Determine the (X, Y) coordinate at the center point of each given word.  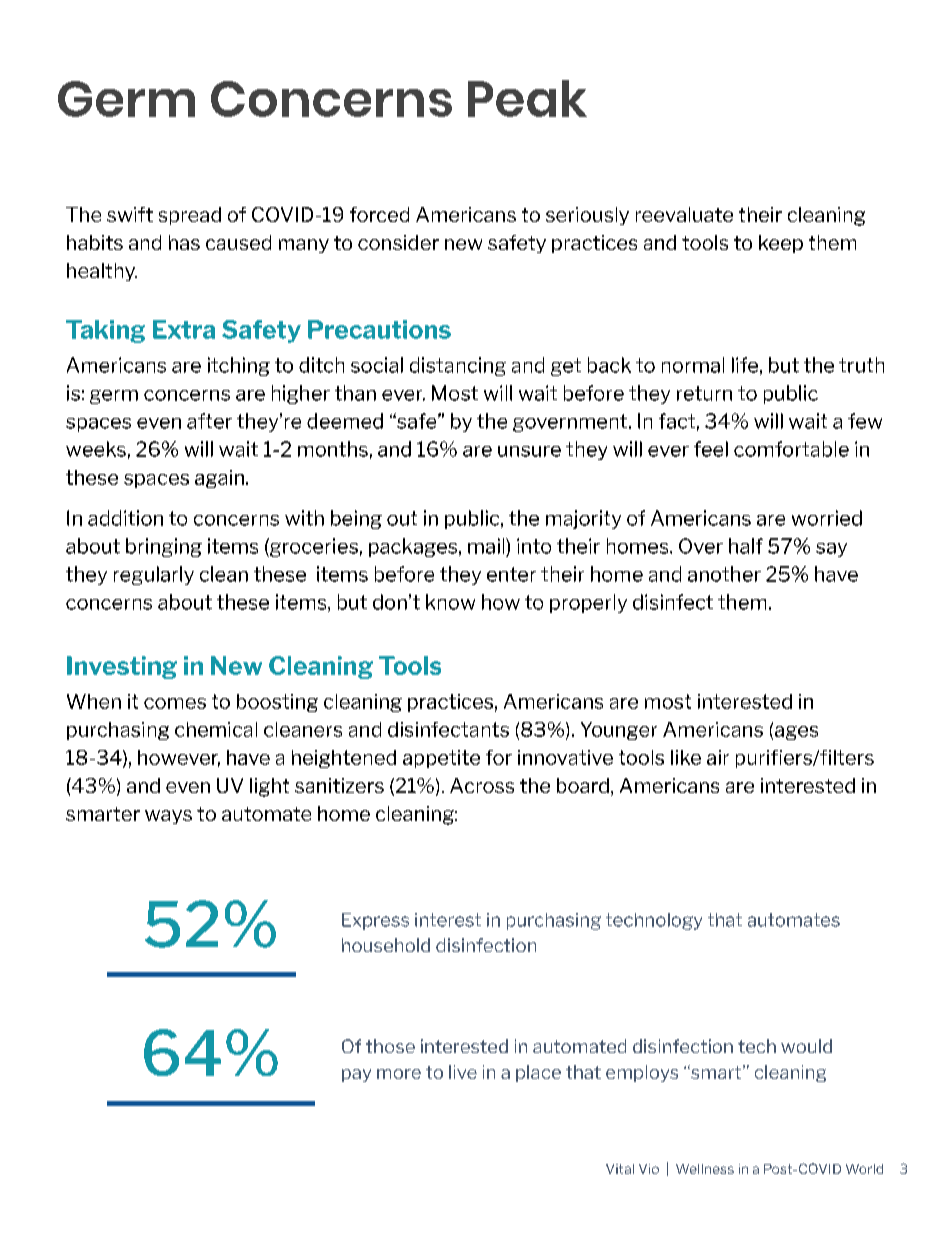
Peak (527, 98)
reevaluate (684, 214)
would (806, 1046)
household (386, 945)
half (746, 546)
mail (487, 546)
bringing (164, 547)
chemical (216, 729)
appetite (441, 759)
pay (356, 1075)
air (718, 757)
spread (190, 216)
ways (168, 817)
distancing (458, 366)
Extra (184, 329)
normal (693, 365)
